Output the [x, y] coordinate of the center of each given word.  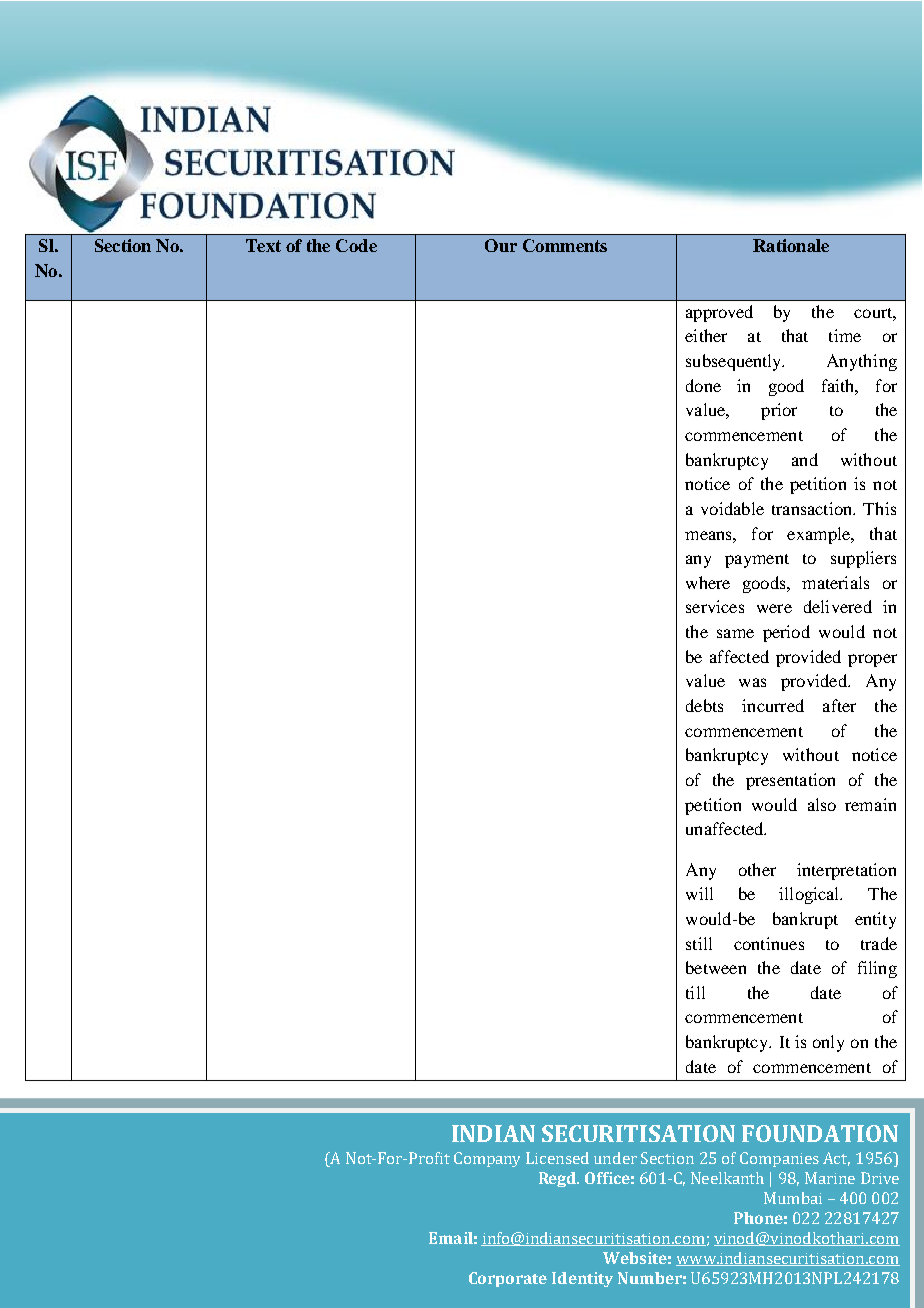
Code [356, 245]
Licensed [557, 1158]
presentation [790, 781]
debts [704, 705]
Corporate [508, 1279]
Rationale [791, 245]
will [699, 893]
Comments [565, 245]
